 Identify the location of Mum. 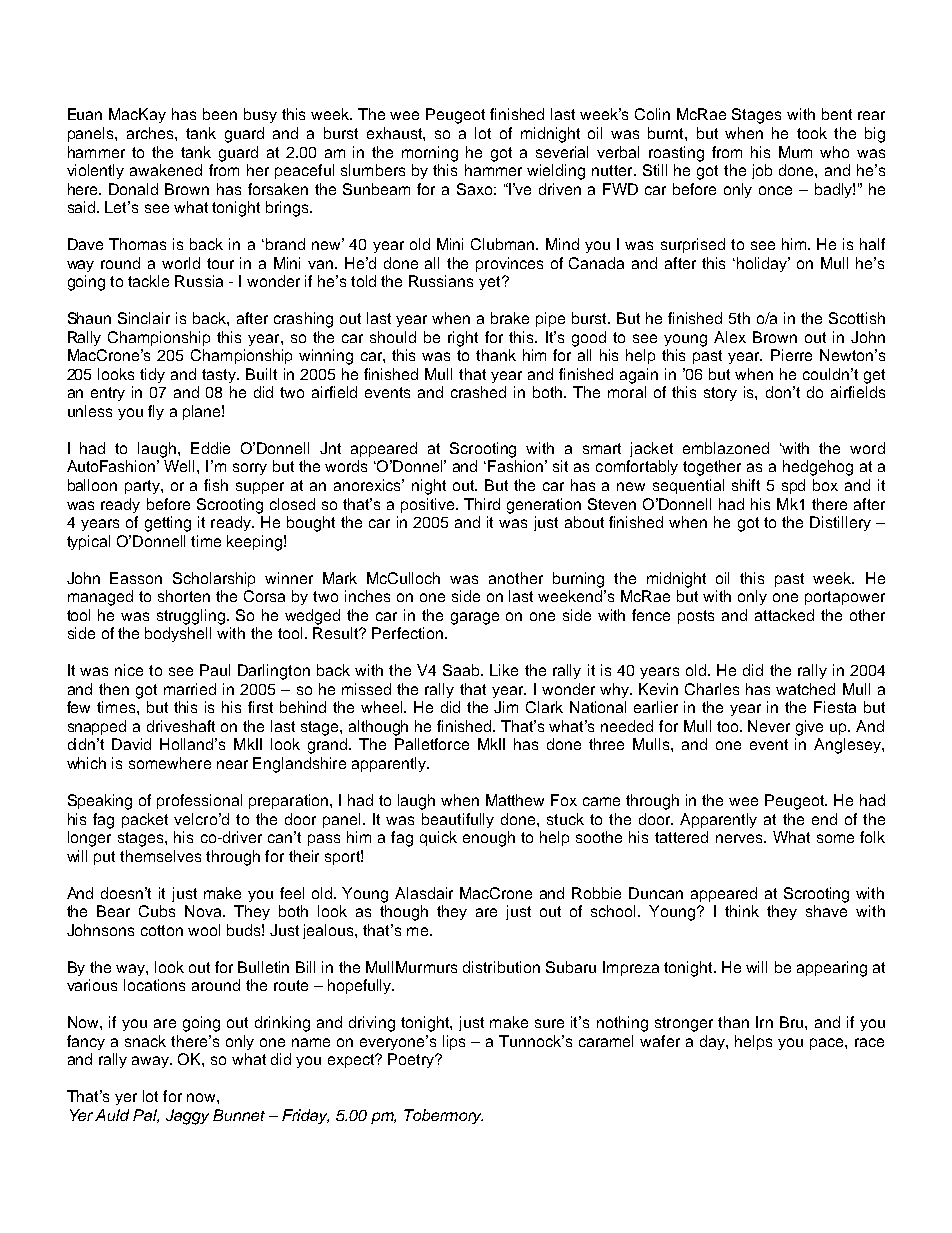
(795, 152).
